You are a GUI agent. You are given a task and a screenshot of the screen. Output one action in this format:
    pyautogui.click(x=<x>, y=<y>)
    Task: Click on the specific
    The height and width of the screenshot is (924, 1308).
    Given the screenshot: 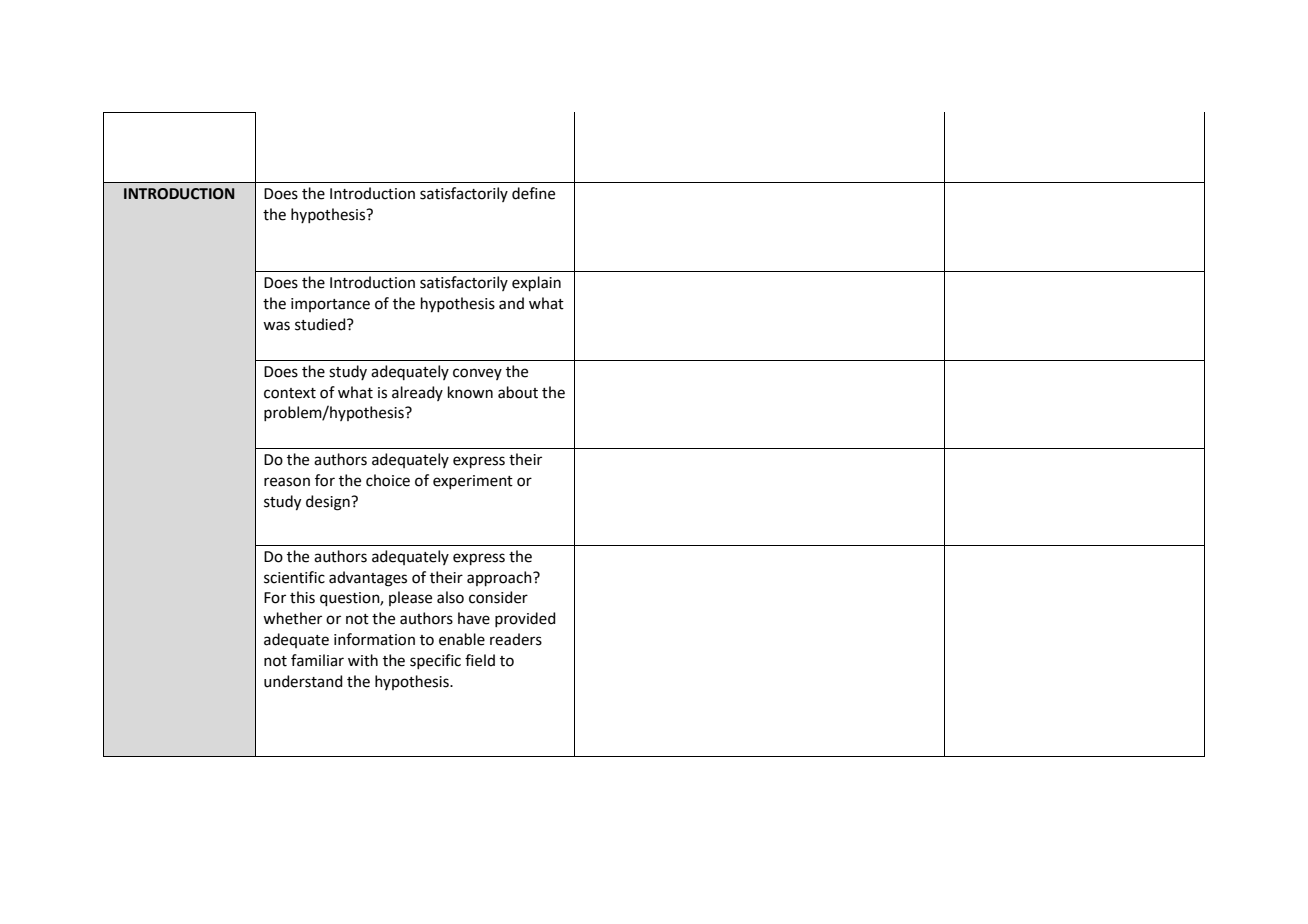 What is the action you would take?
    pyautogui.click(x=435, y=661)
